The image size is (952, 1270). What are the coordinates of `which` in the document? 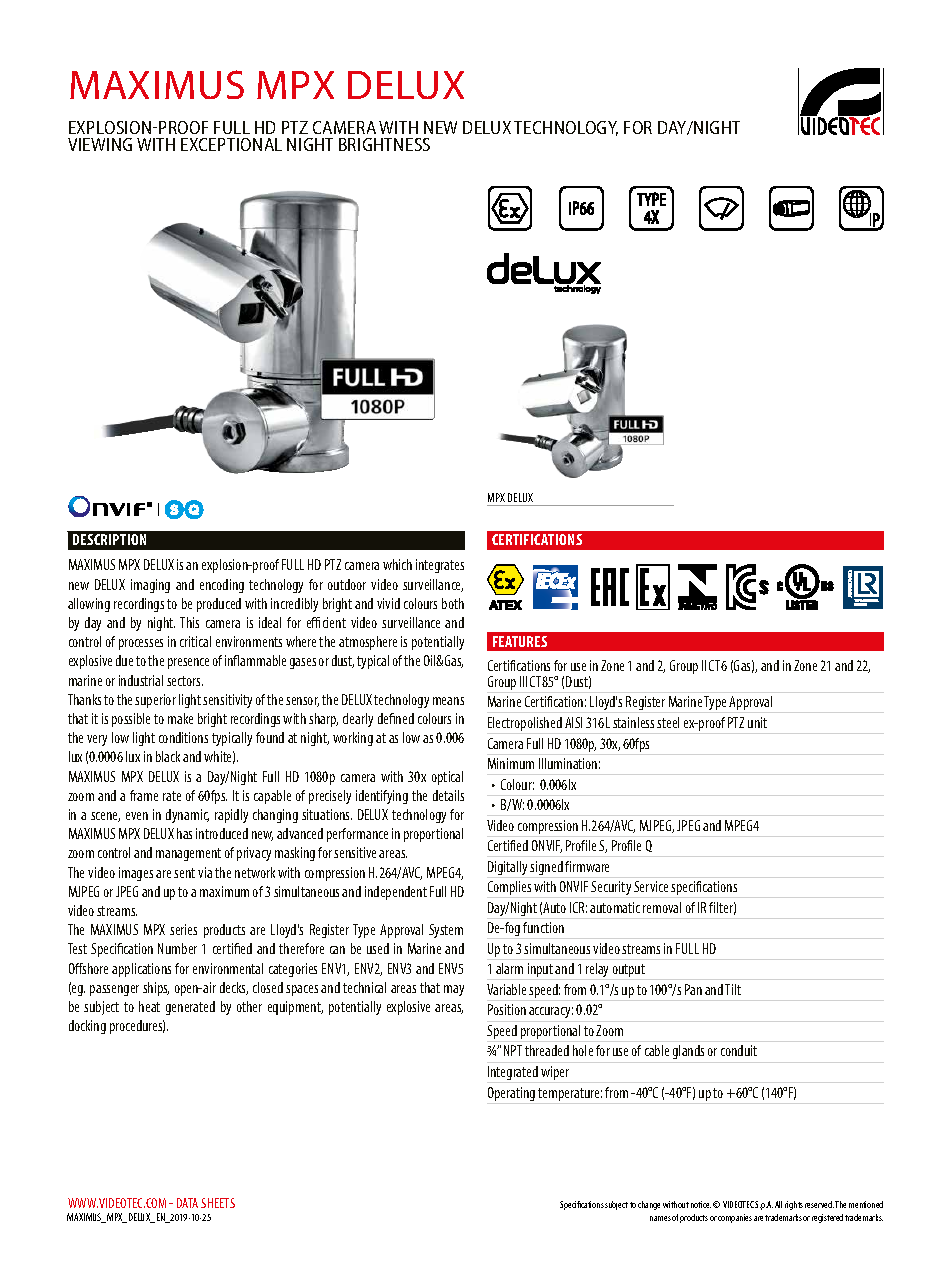 It's located at (397, 564).
